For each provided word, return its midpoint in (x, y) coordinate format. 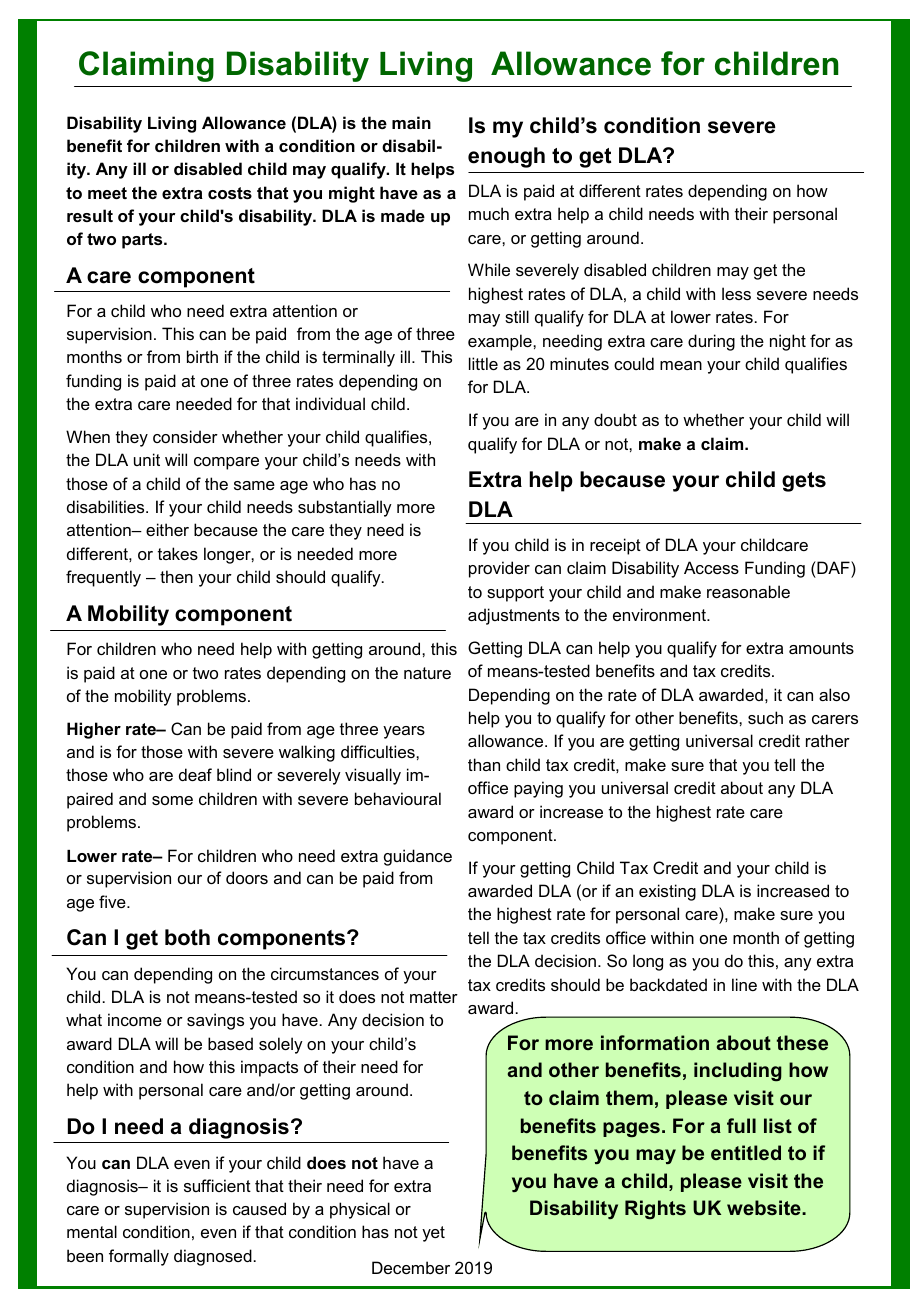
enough (506, 157)
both (187, 937)
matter (434, 997)
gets (804, 482)
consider (185, 436)
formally (139, 1257)
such (765, 717)
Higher (94, 730)
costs (230, 193)
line (744, 984)
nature (427, 673)
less (736, 293)
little (483, 363)
